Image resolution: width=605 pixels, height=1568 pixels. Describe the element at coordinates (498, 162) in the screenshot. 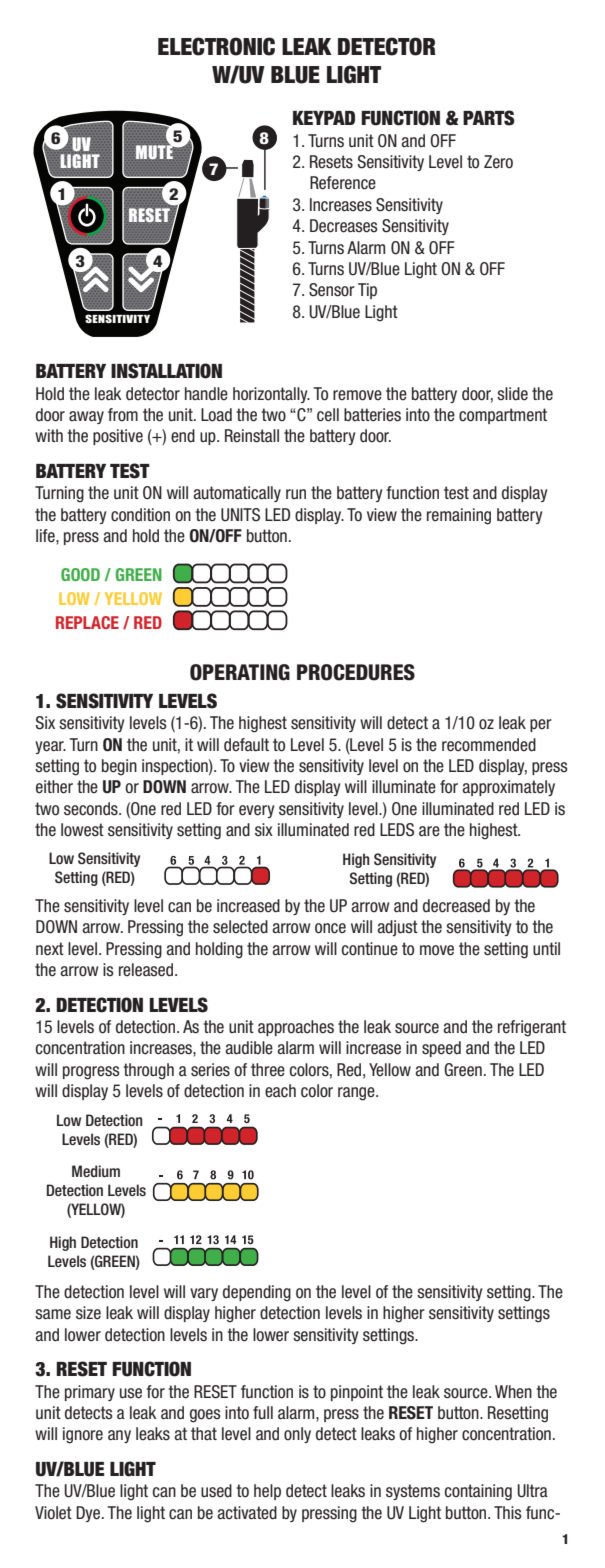

I see `Zero` at that location.
